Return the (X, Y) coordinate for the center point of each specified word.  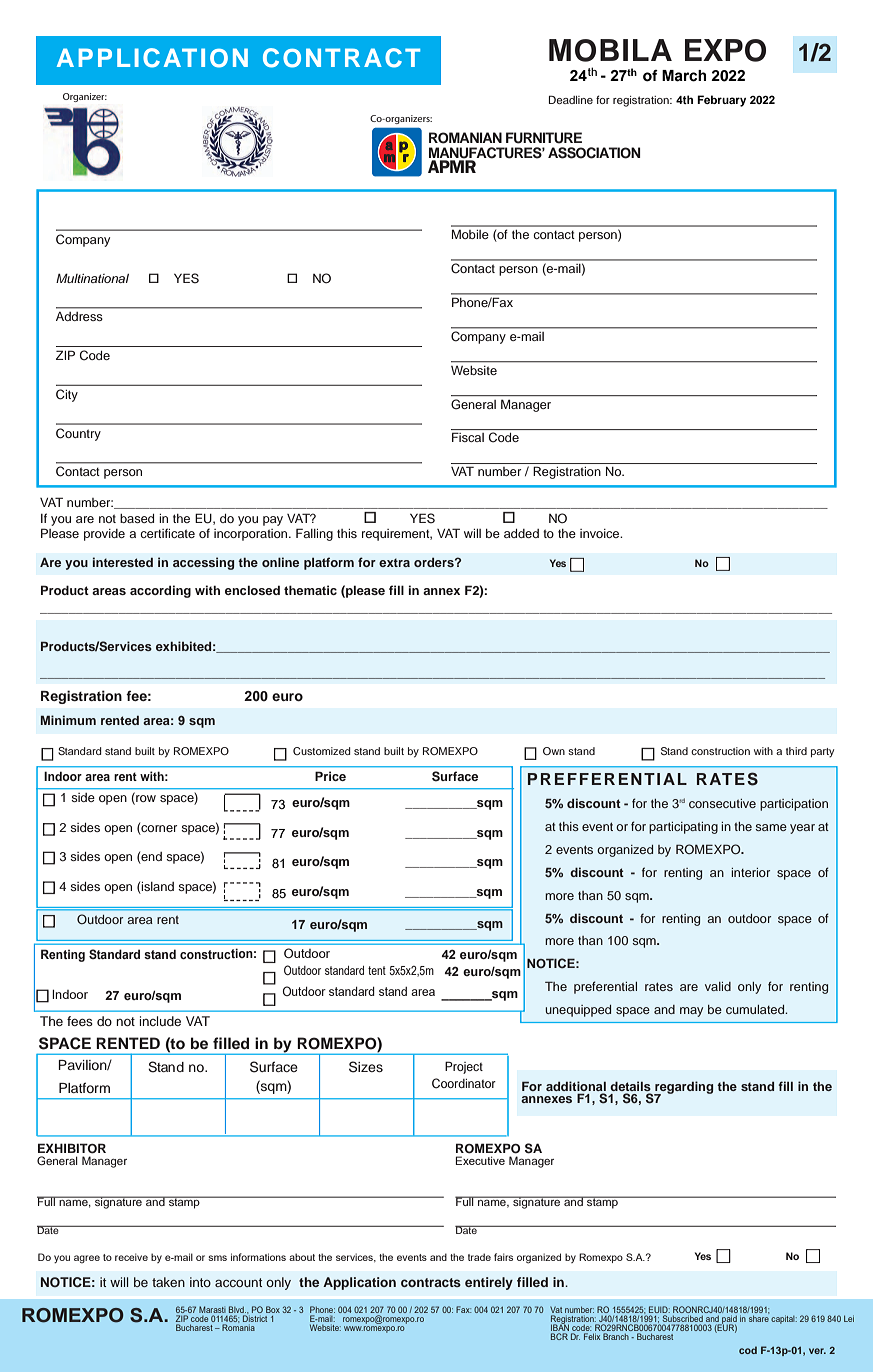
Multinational (92, 278)
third (796, 751)
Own (554, 751)
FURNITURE (544, 138)
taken (168, 1282)
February (721, 101)
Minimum (68, 720)
